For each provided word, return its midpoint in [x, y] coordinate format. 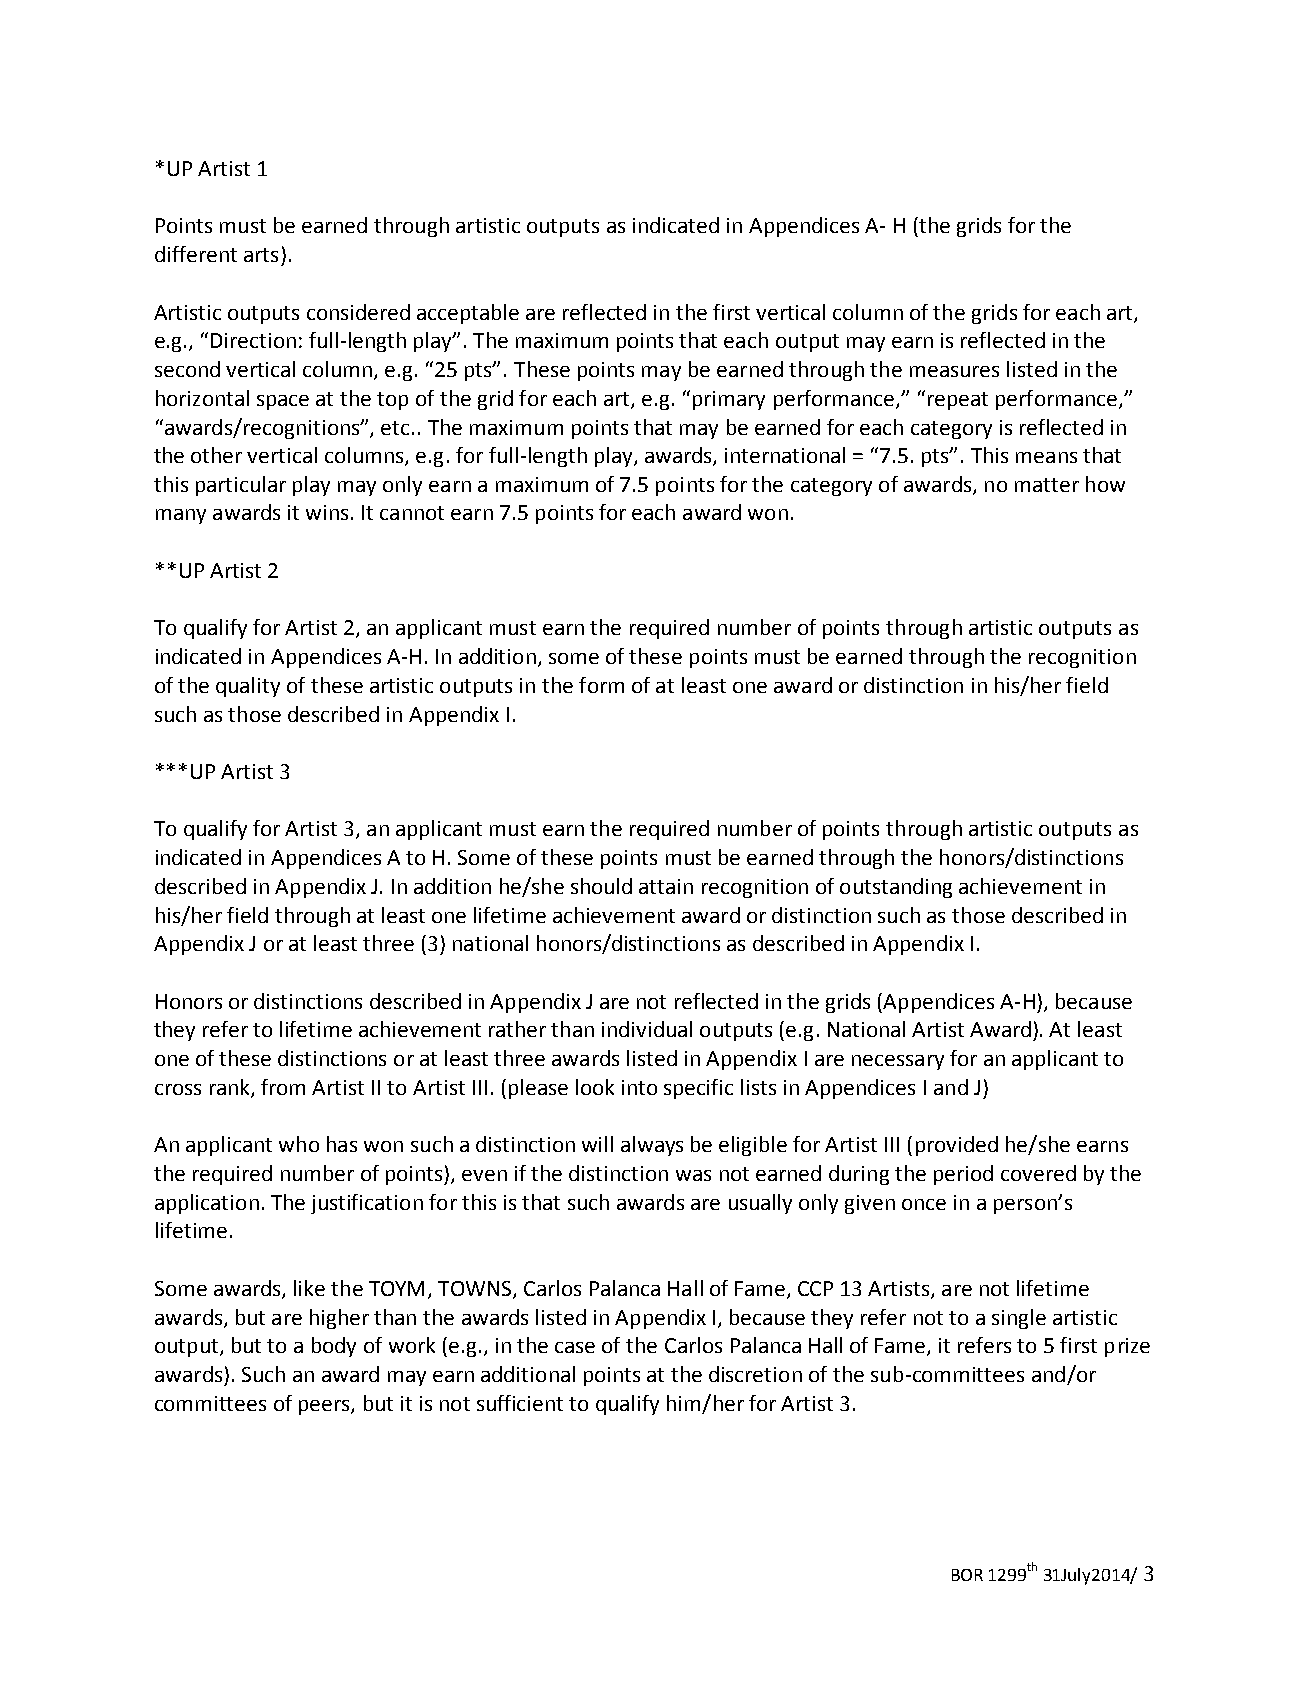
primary [729, 400]
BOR [967, 1575]
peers [325, 1407]
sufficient [520, 1403]
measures [954, 371]
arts [261, 255]
